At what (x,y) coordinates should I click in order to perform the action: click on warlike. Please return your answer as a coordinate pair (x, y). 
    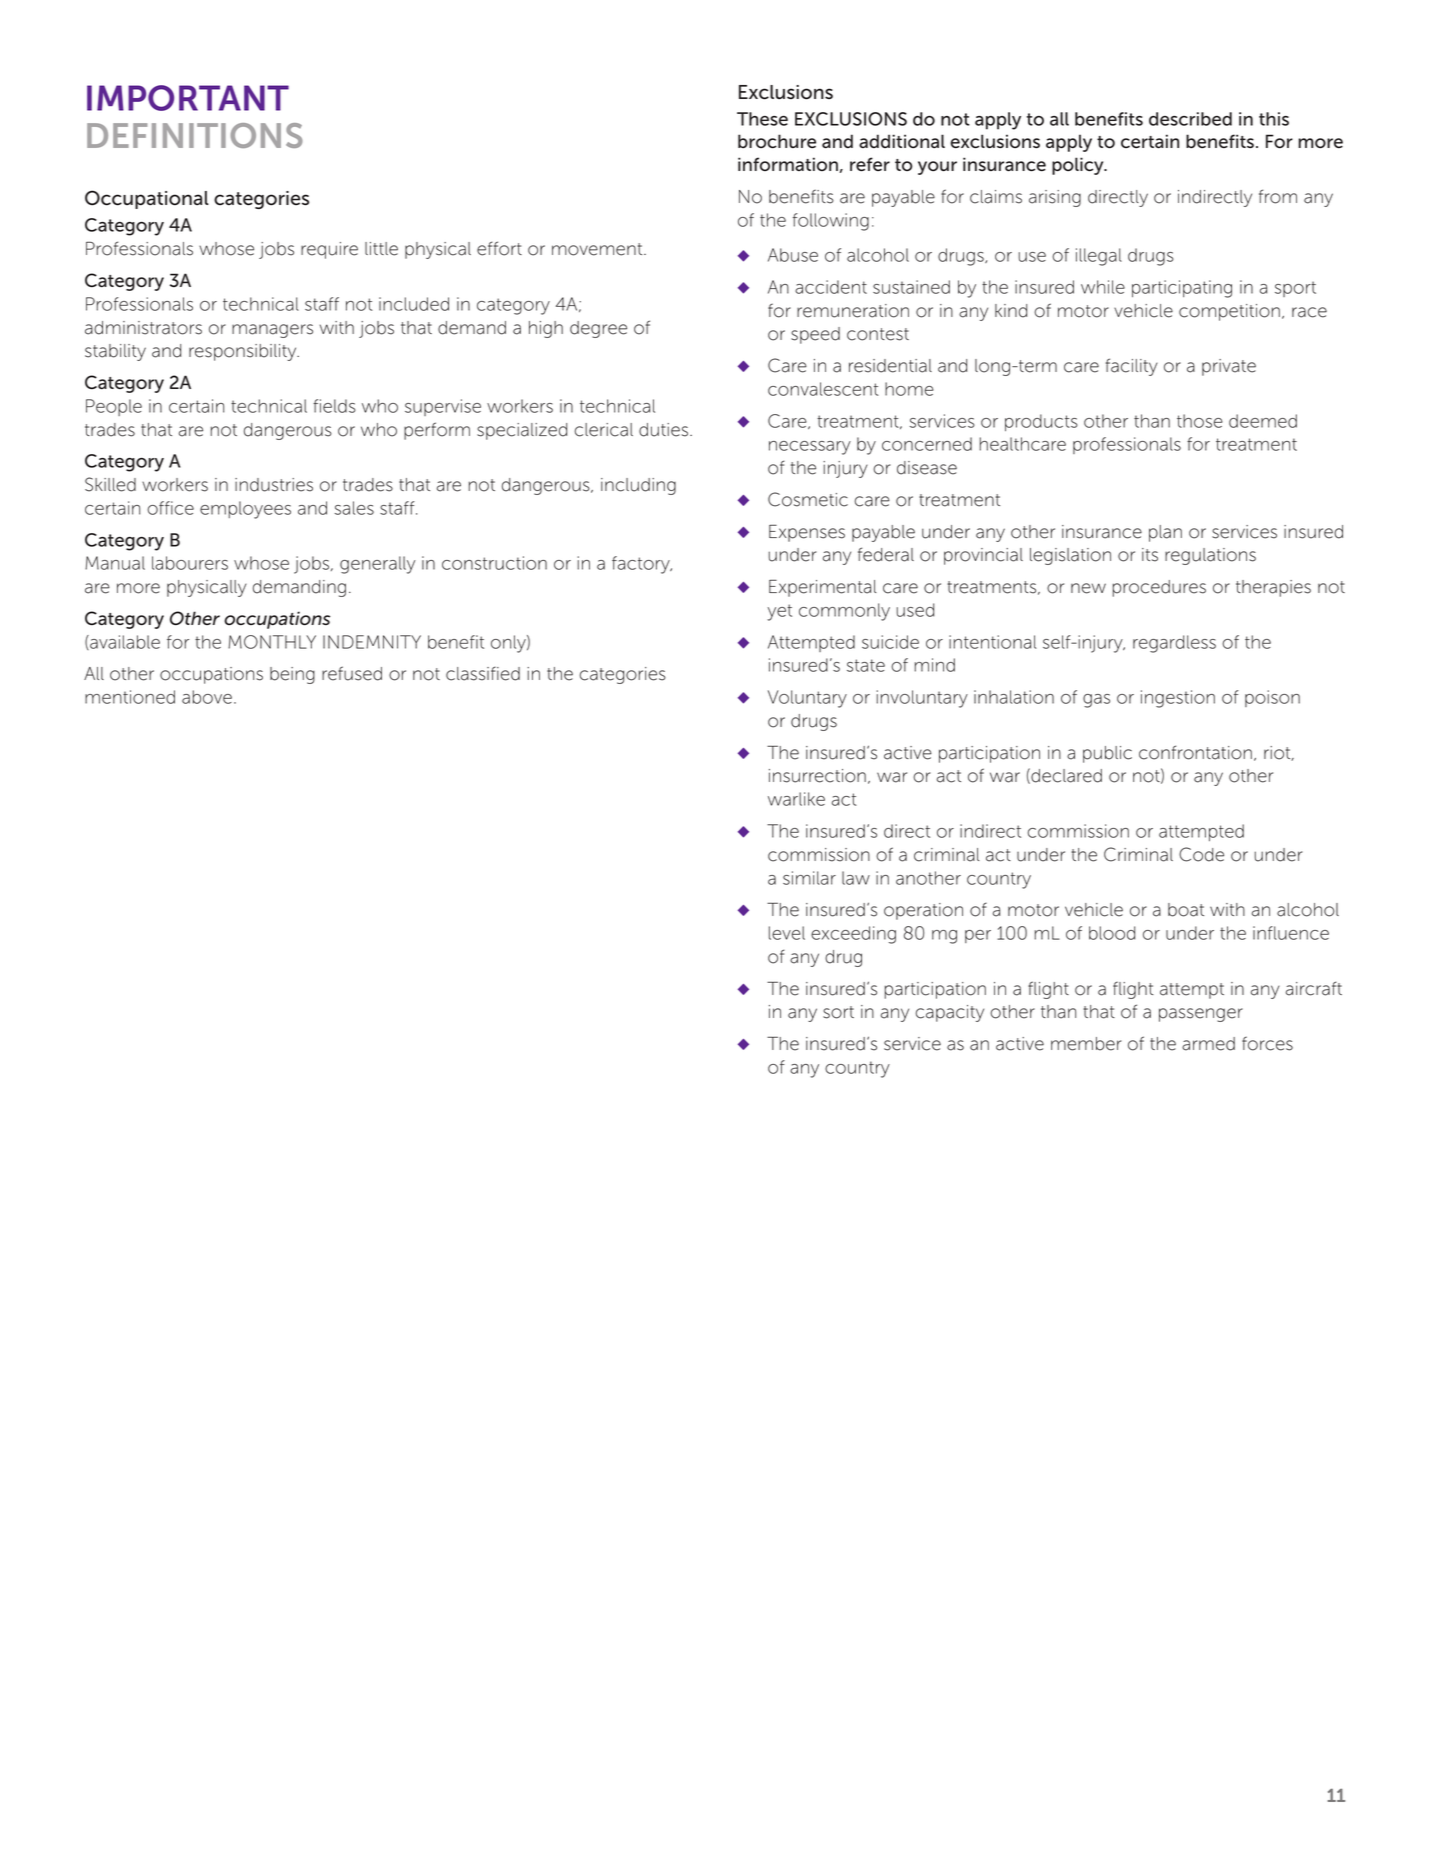
    Looking at the image, I should click on (796, 799).
